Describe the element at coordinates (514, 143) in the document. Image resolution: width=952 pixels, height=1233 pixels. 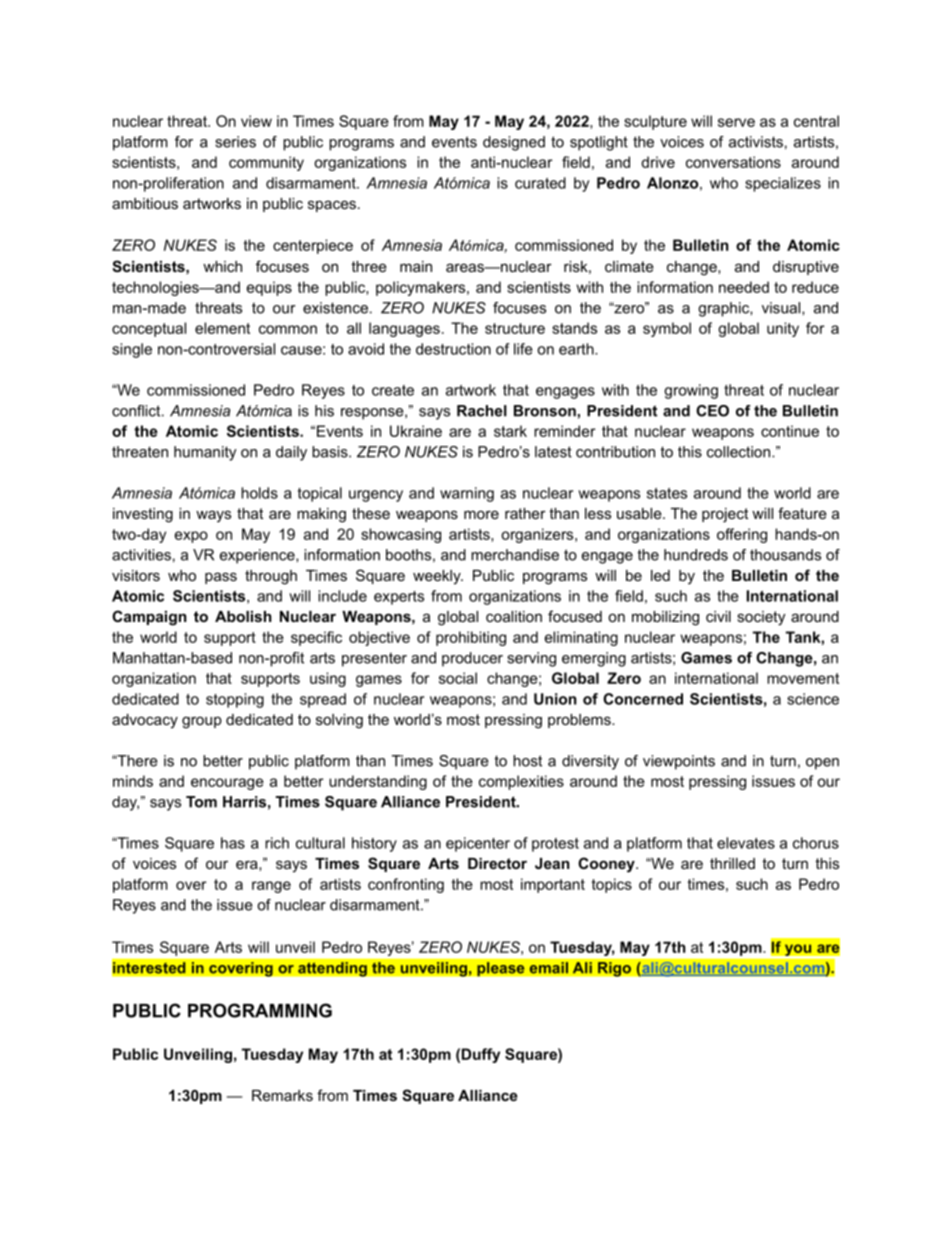
I see `designed` at that location.
